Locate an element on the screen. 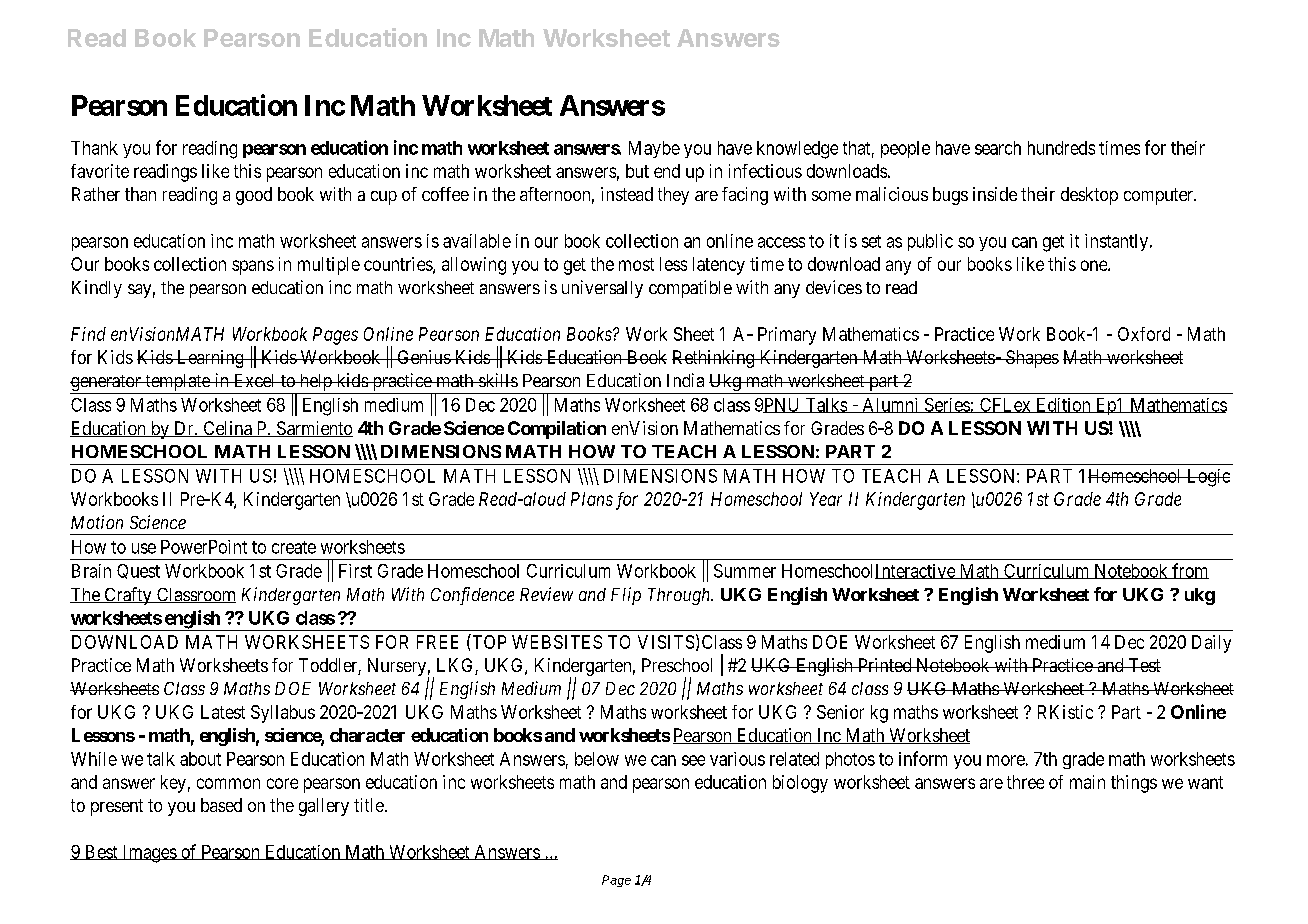  Rethinking is located at coordinates (714, 359).
